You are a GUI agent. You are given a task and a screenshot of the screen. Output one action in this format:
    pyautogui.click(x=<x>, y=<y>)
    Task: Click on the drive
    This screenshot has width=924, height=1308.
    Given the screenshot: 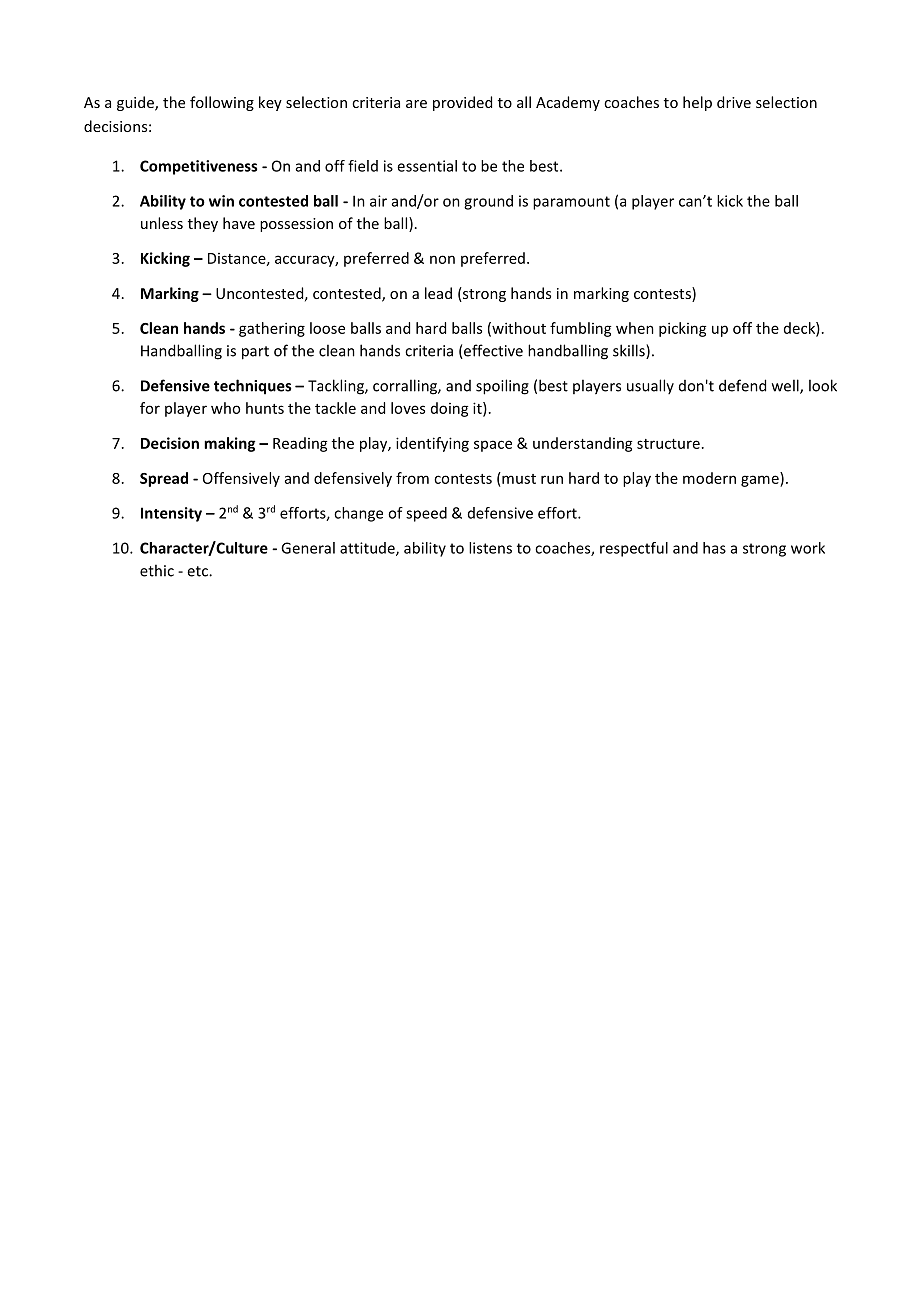 What is the action you would take?
    pyautogui.click(x=734, y=102)
